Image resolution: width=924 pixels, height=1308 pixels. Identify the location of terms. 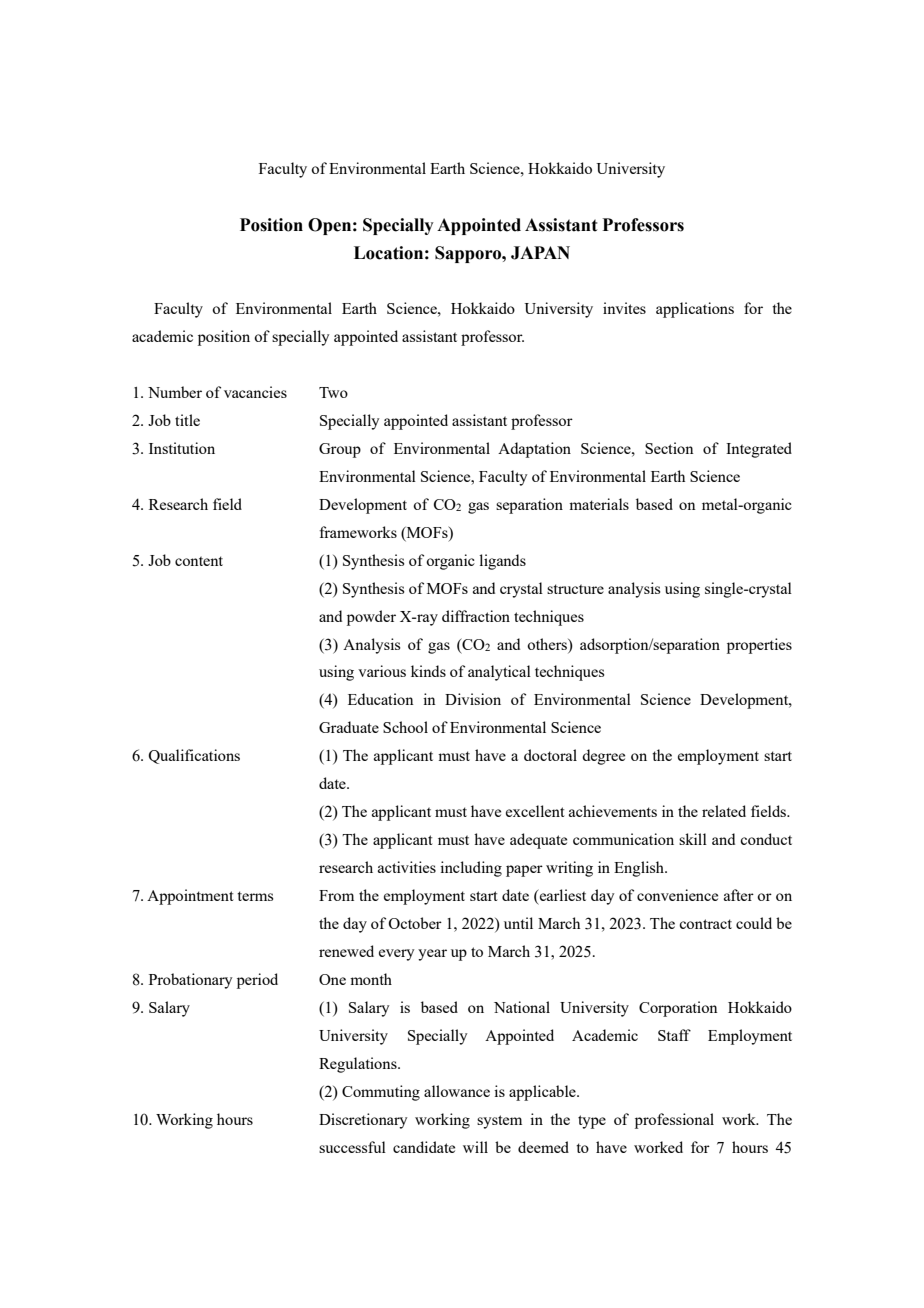
(255, 896).
